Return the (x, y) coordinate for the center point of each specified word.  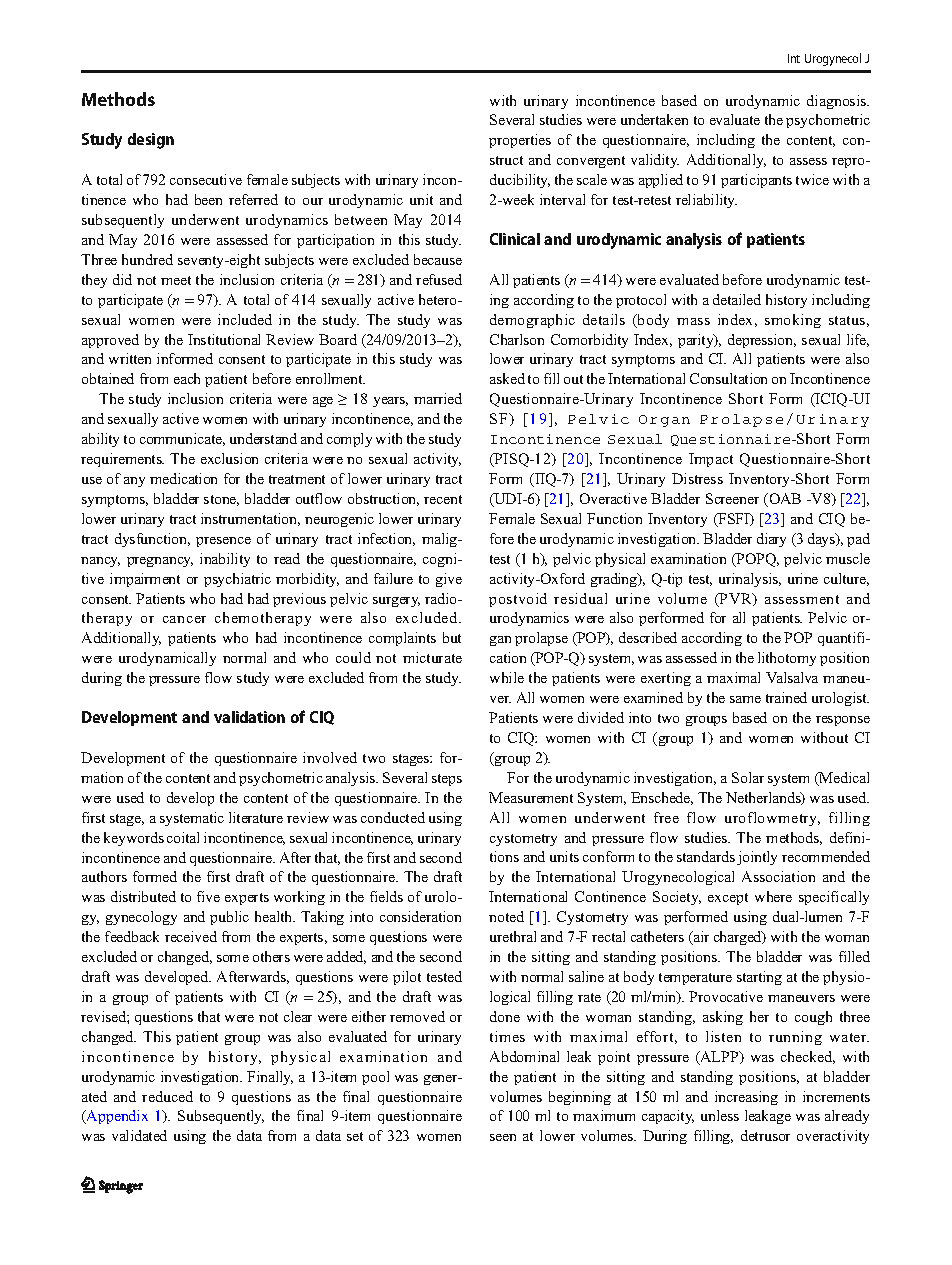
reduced (167, 1096)
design (151, 141)
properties (520, 141)
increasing (746, 1098)
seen (503, 1137)
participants (756, 181)
